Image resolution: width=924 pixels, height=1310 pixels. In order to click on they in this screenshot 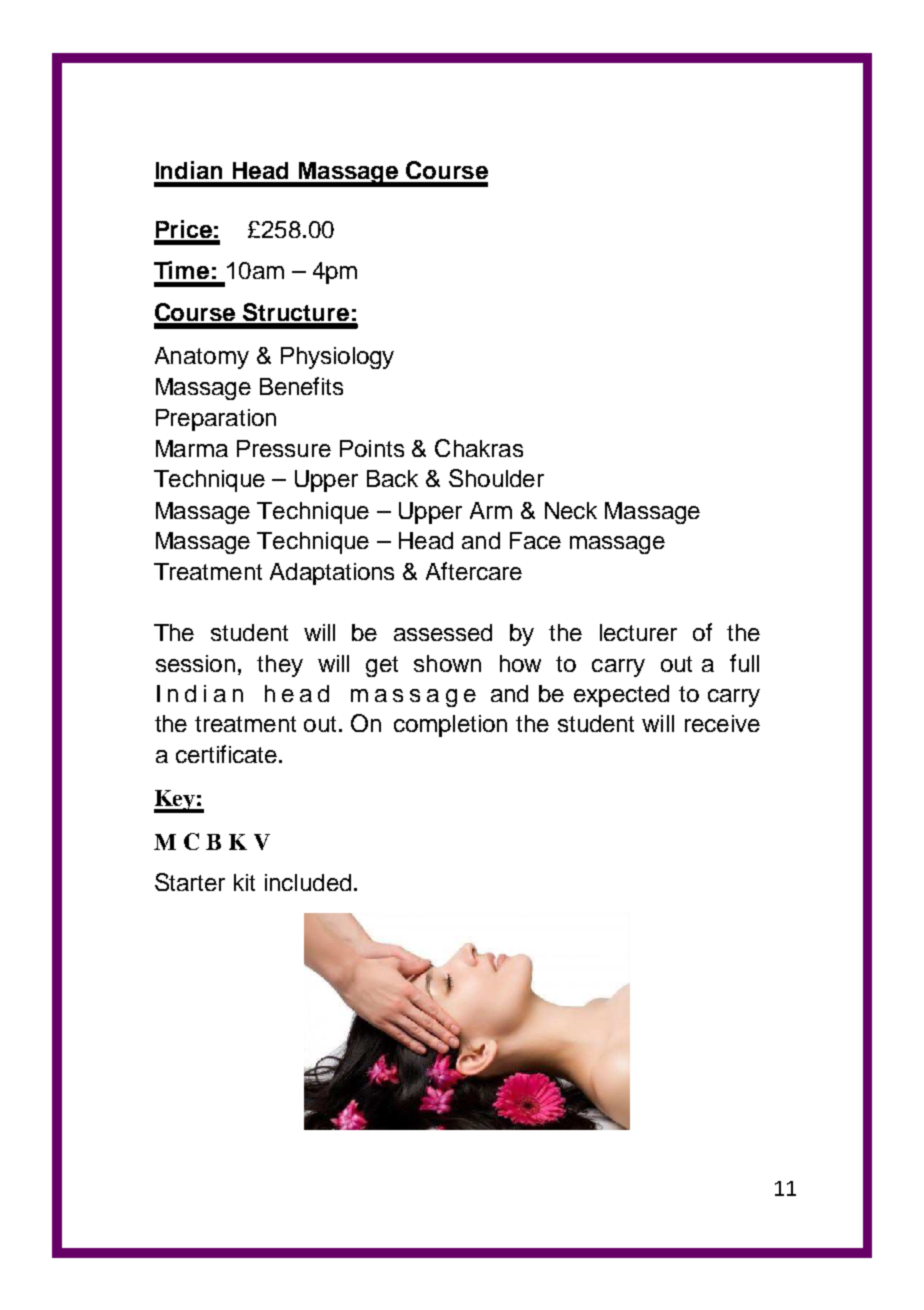, I will do `click(280, 666)`.
